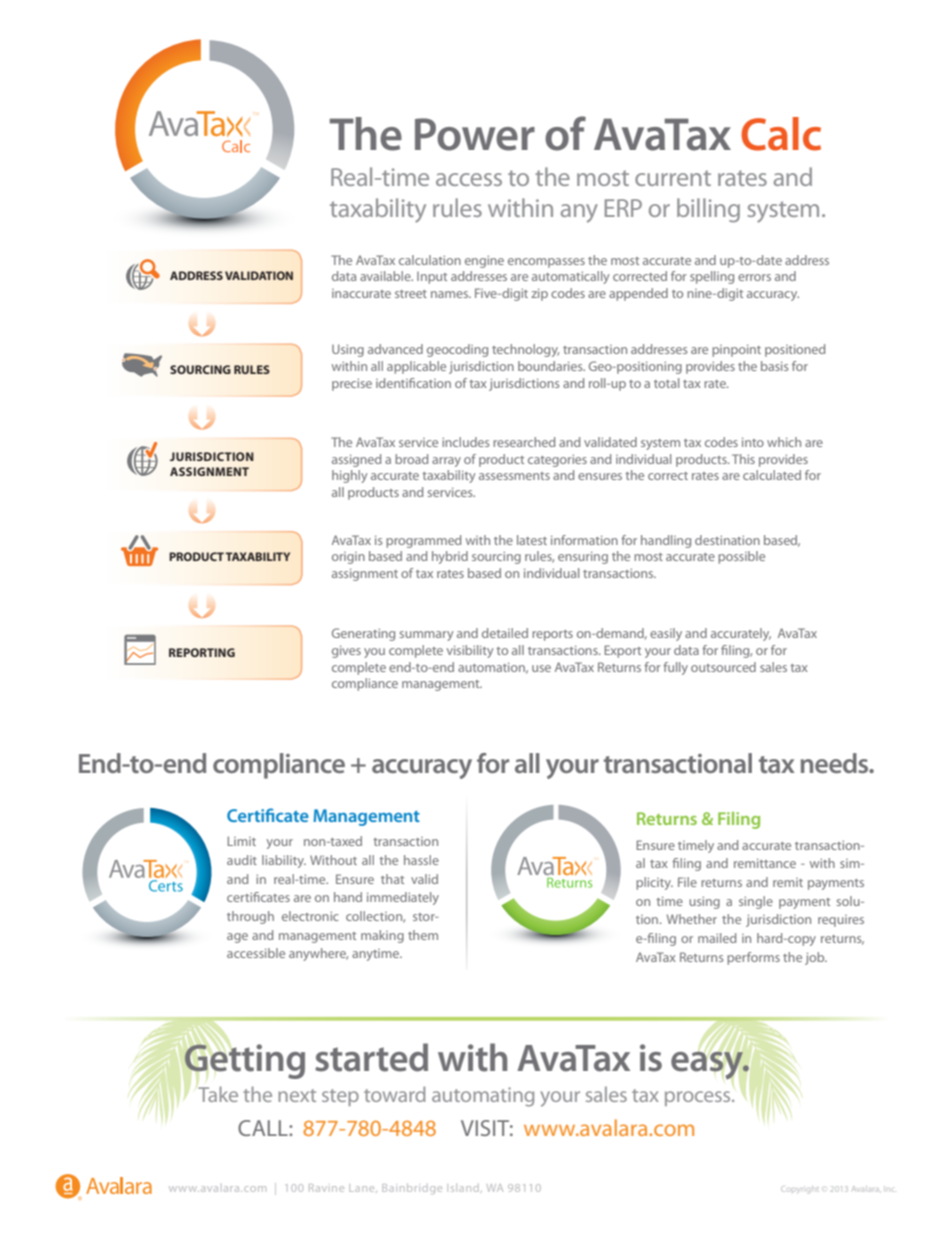 This image has width=952, height=1233. Describe the element at coordinates (514, 476) in the image. I see `assessments` at that location.
